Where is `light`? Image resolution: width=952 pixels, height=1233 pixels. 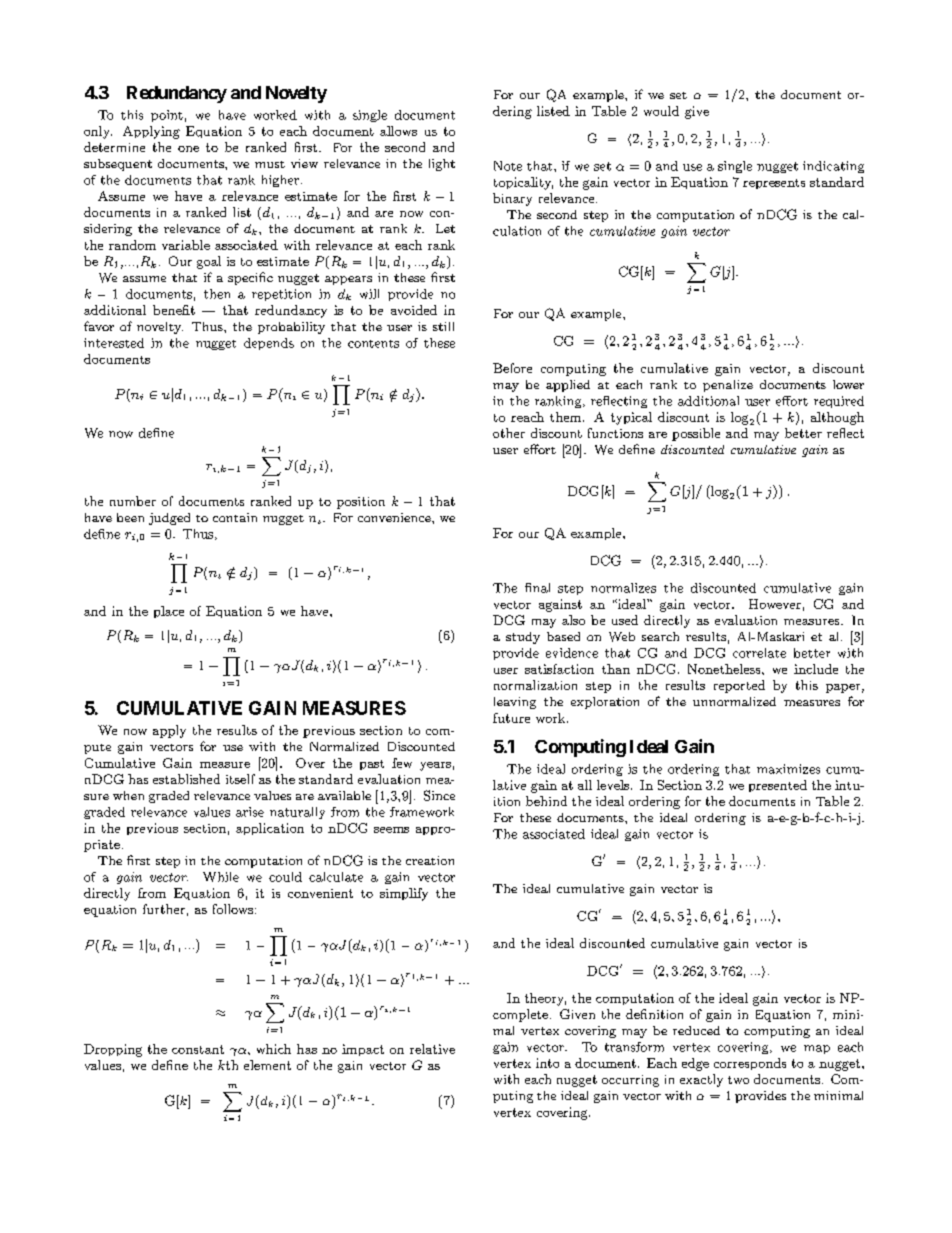 light is located at coordinates (442, 165).
